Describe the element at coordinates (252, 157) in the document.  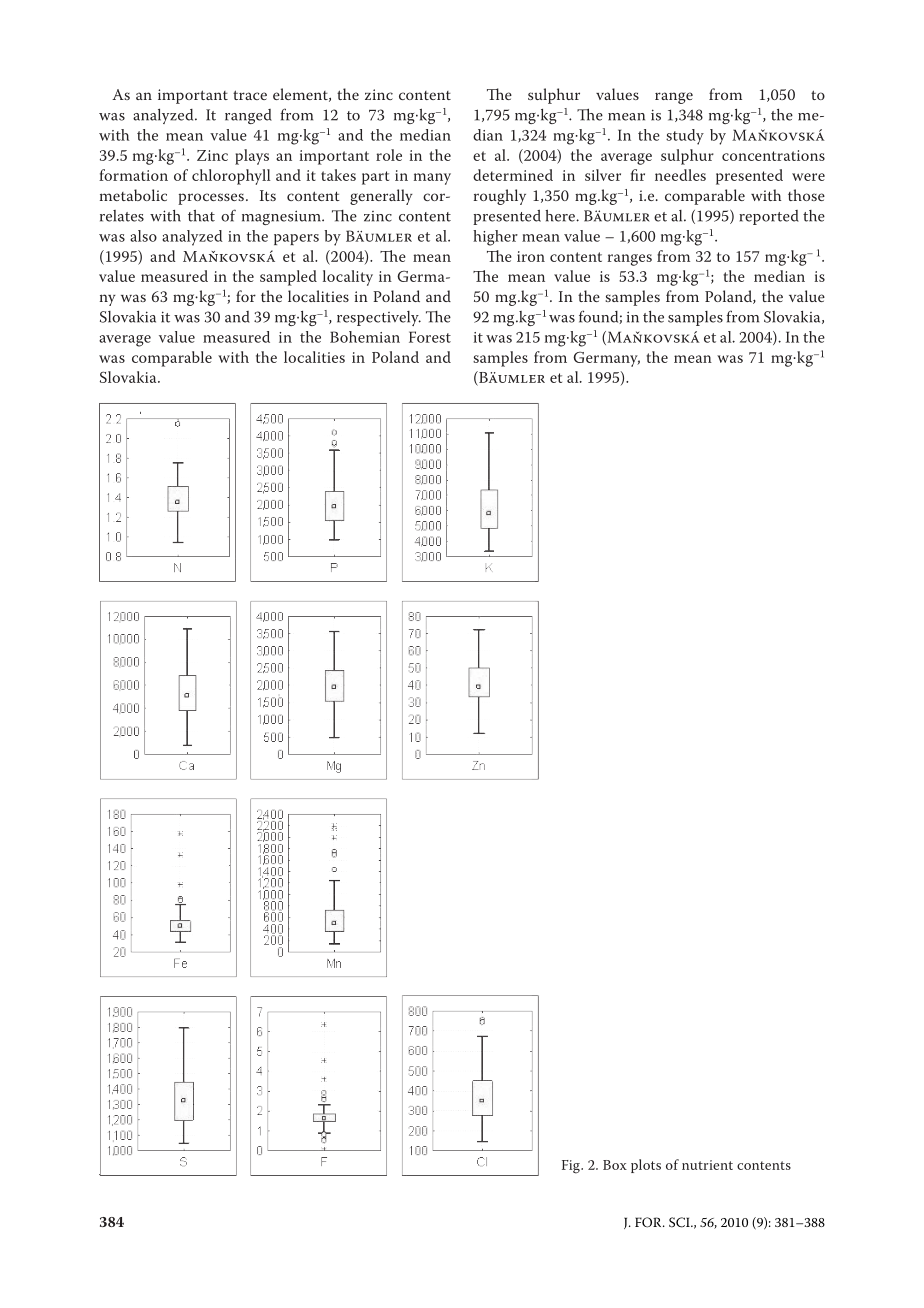
I see `plays` at that location.
